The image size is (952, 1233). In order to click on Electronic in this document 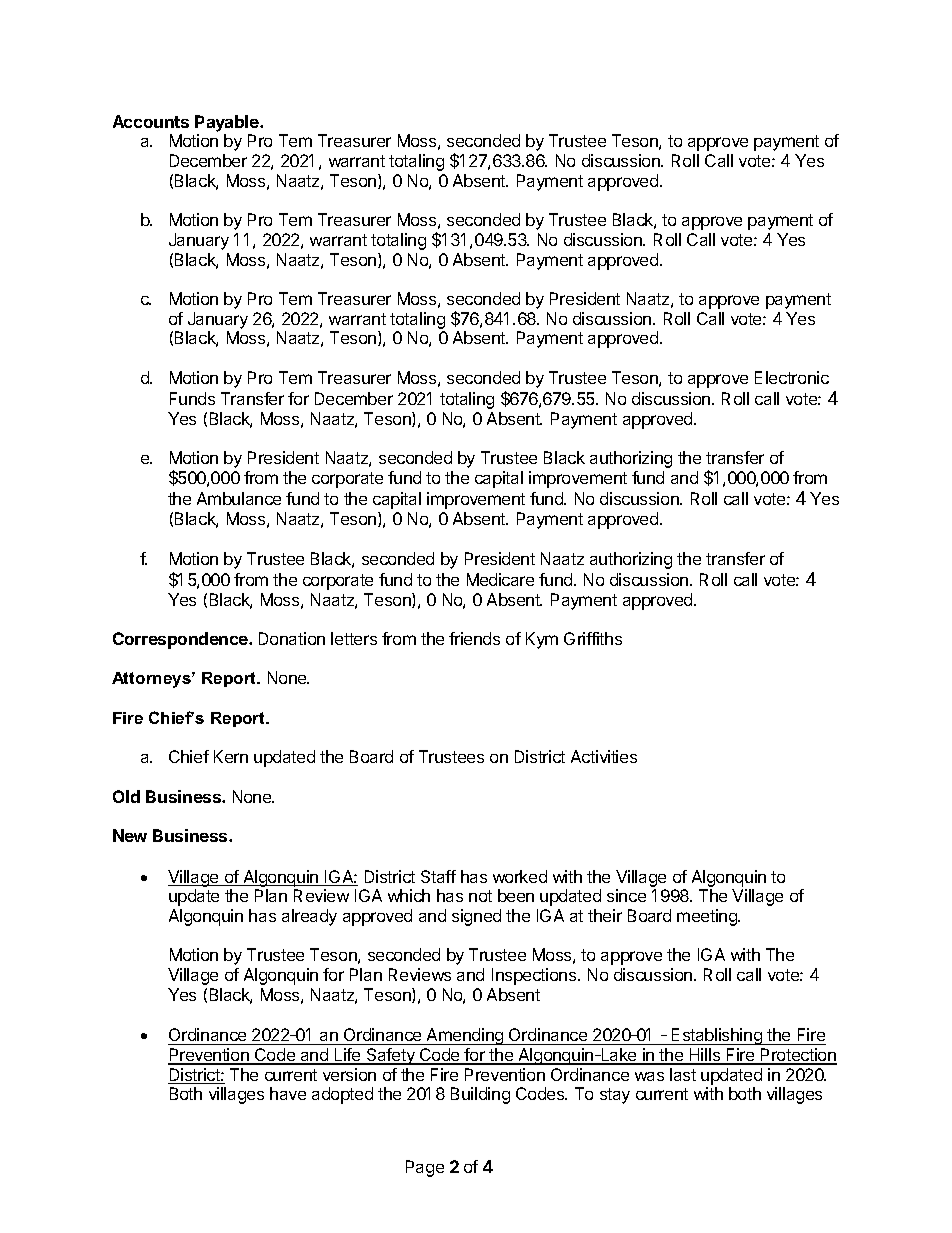, I will do `click(792, 377)`.
